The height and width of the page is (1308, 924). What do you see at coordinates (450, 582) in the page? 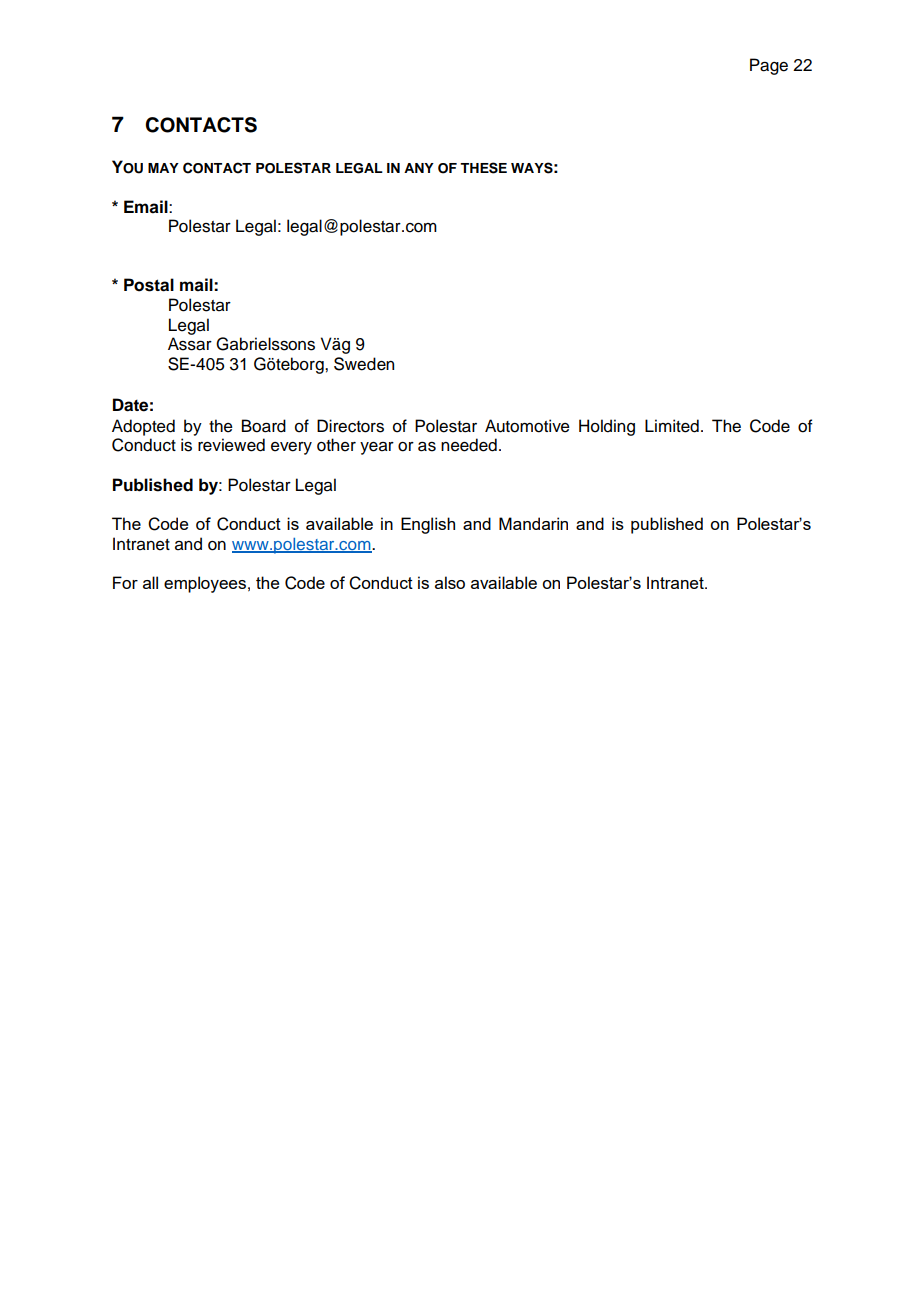
I see `also` at bounding box center [450, 582].
